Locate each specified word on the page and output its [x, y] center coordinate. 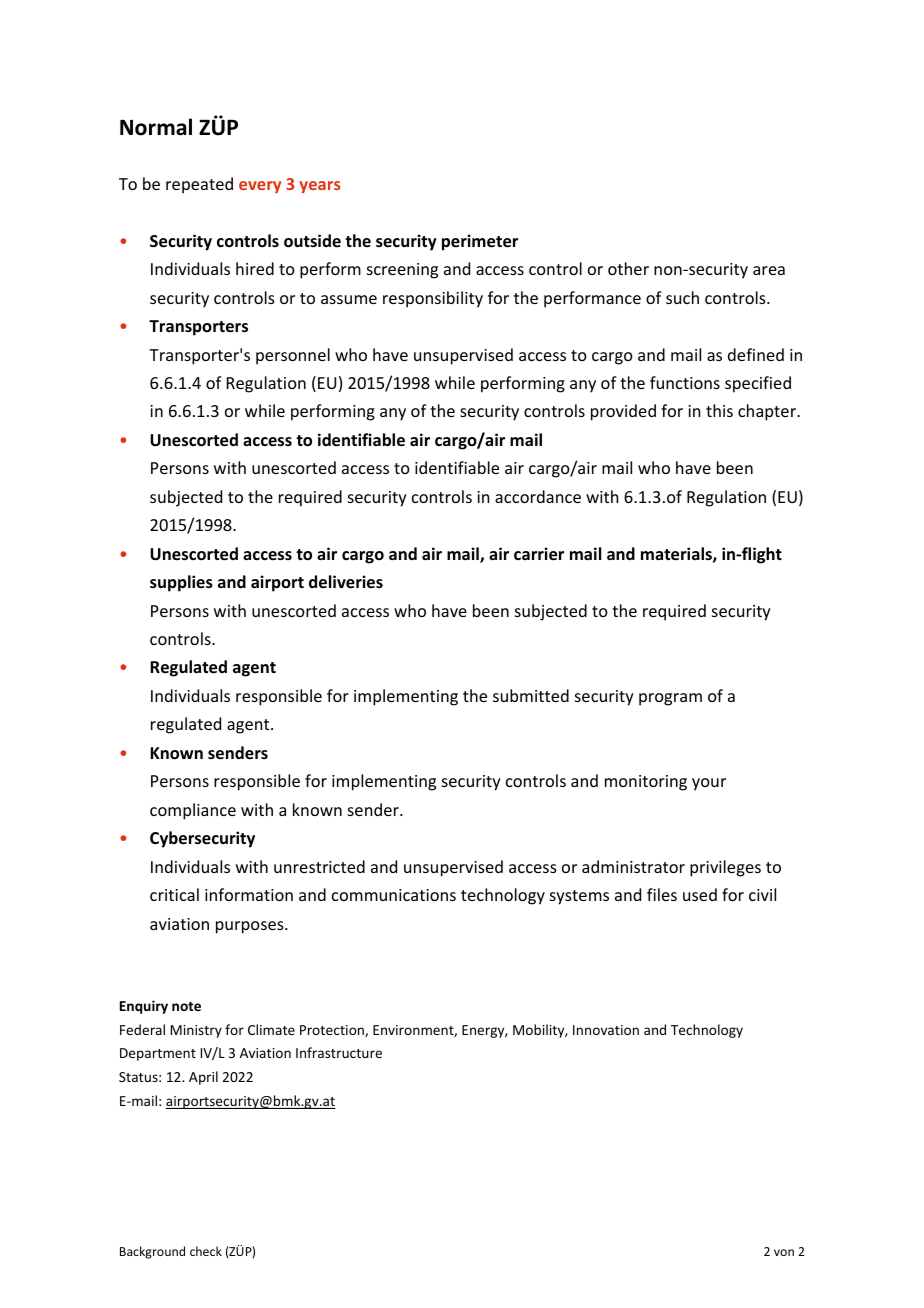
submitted [531, 695]
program [670, 699]
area [769, 270]
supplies [181, 583]
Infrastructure [339, 1052]
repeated [199, 185]
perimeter [480, 242]
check [206, 1251]
